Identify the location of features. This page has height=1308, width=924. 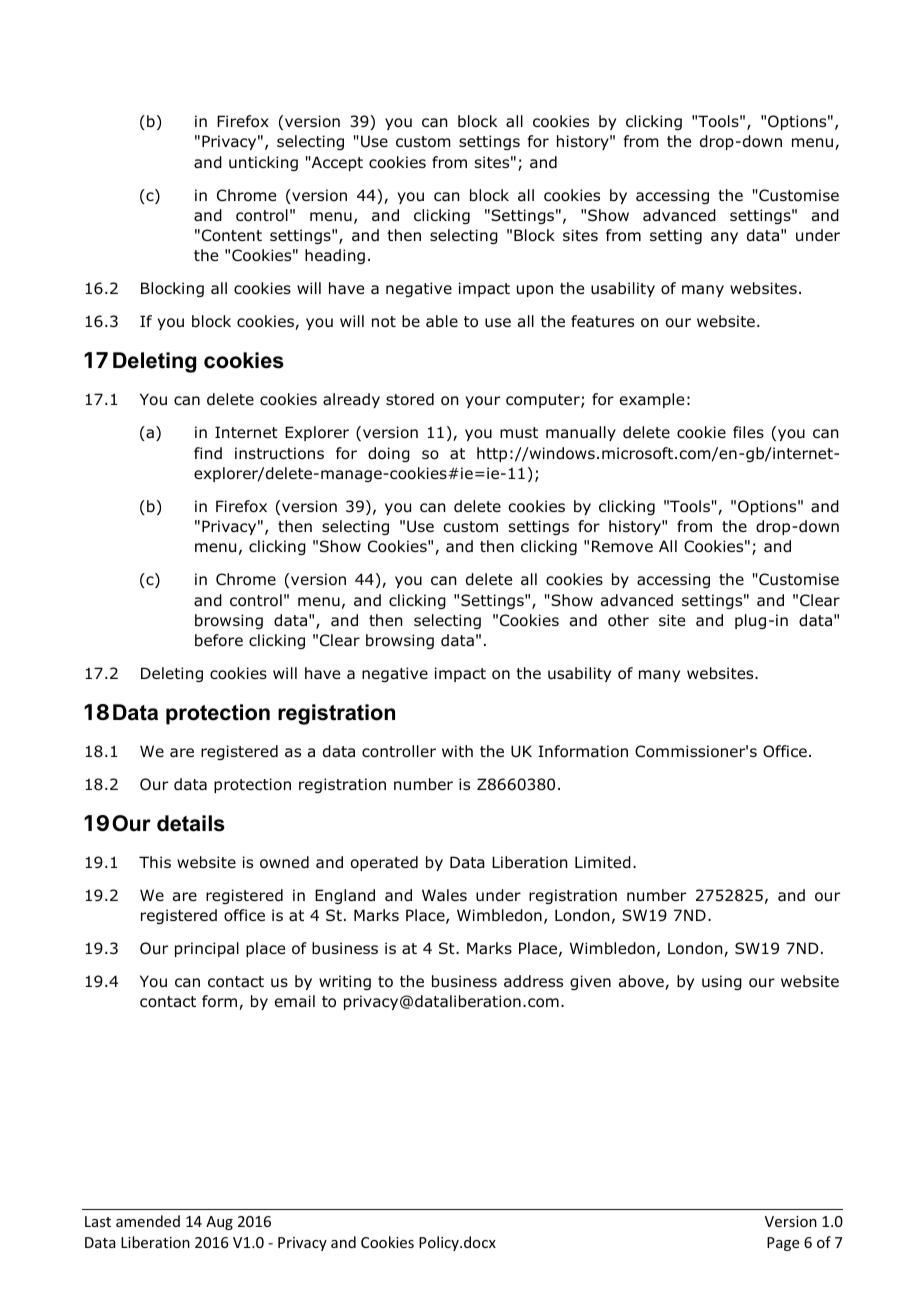
(602, 321).
